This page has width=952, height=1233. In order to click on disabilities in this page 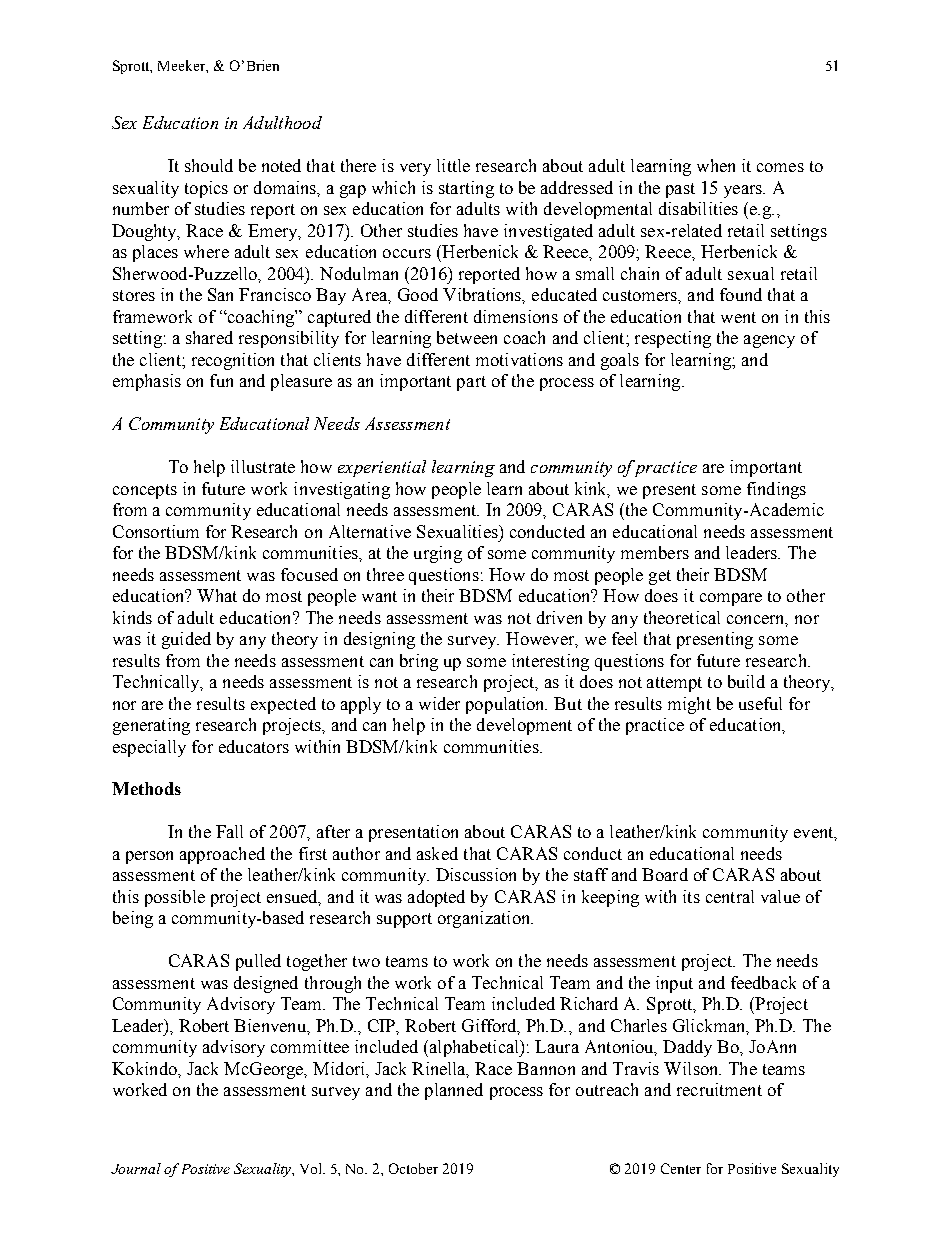, I will do `click(698, 208)`.
